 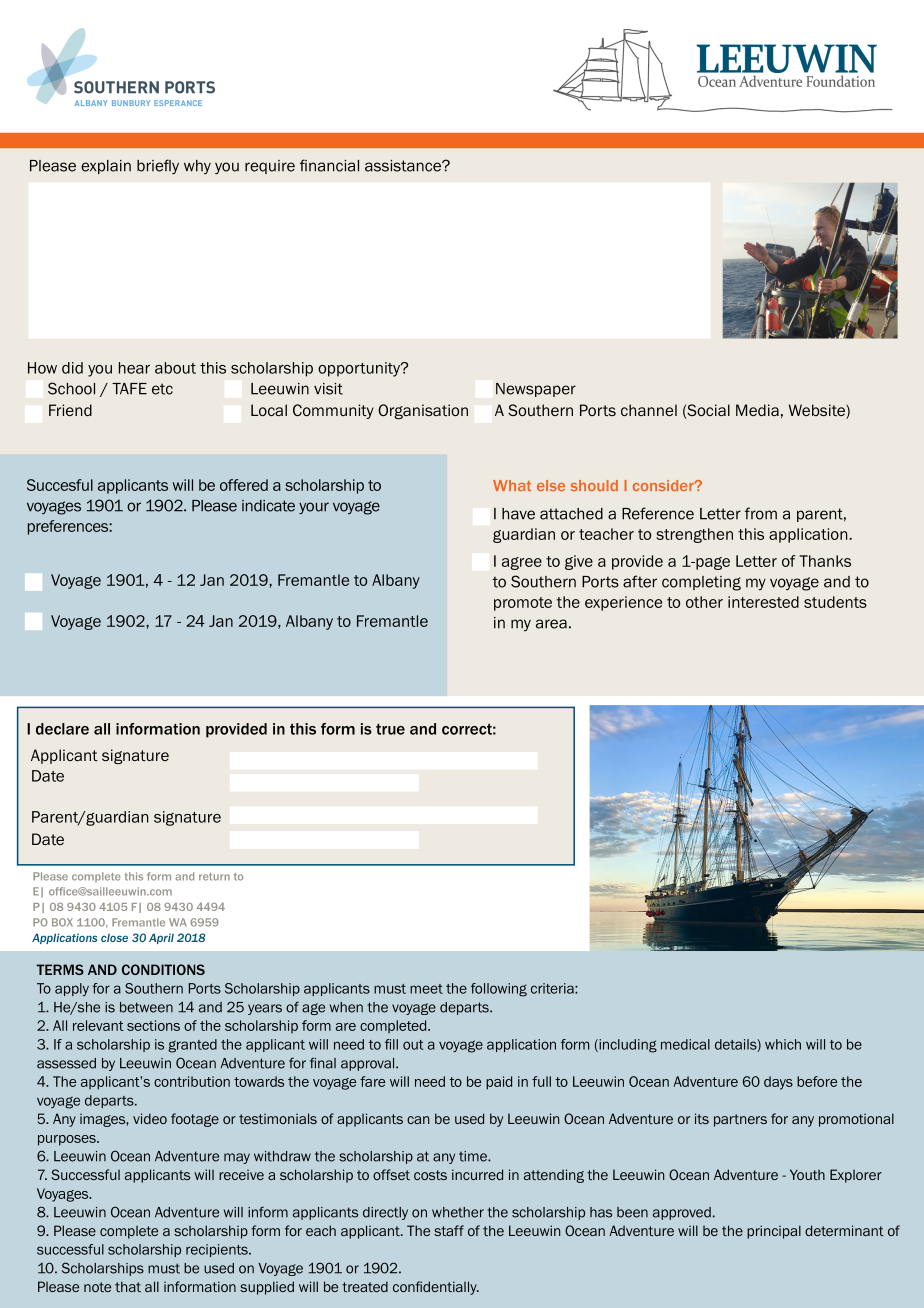 I want to click on that, so click(x=128, y=1286).
